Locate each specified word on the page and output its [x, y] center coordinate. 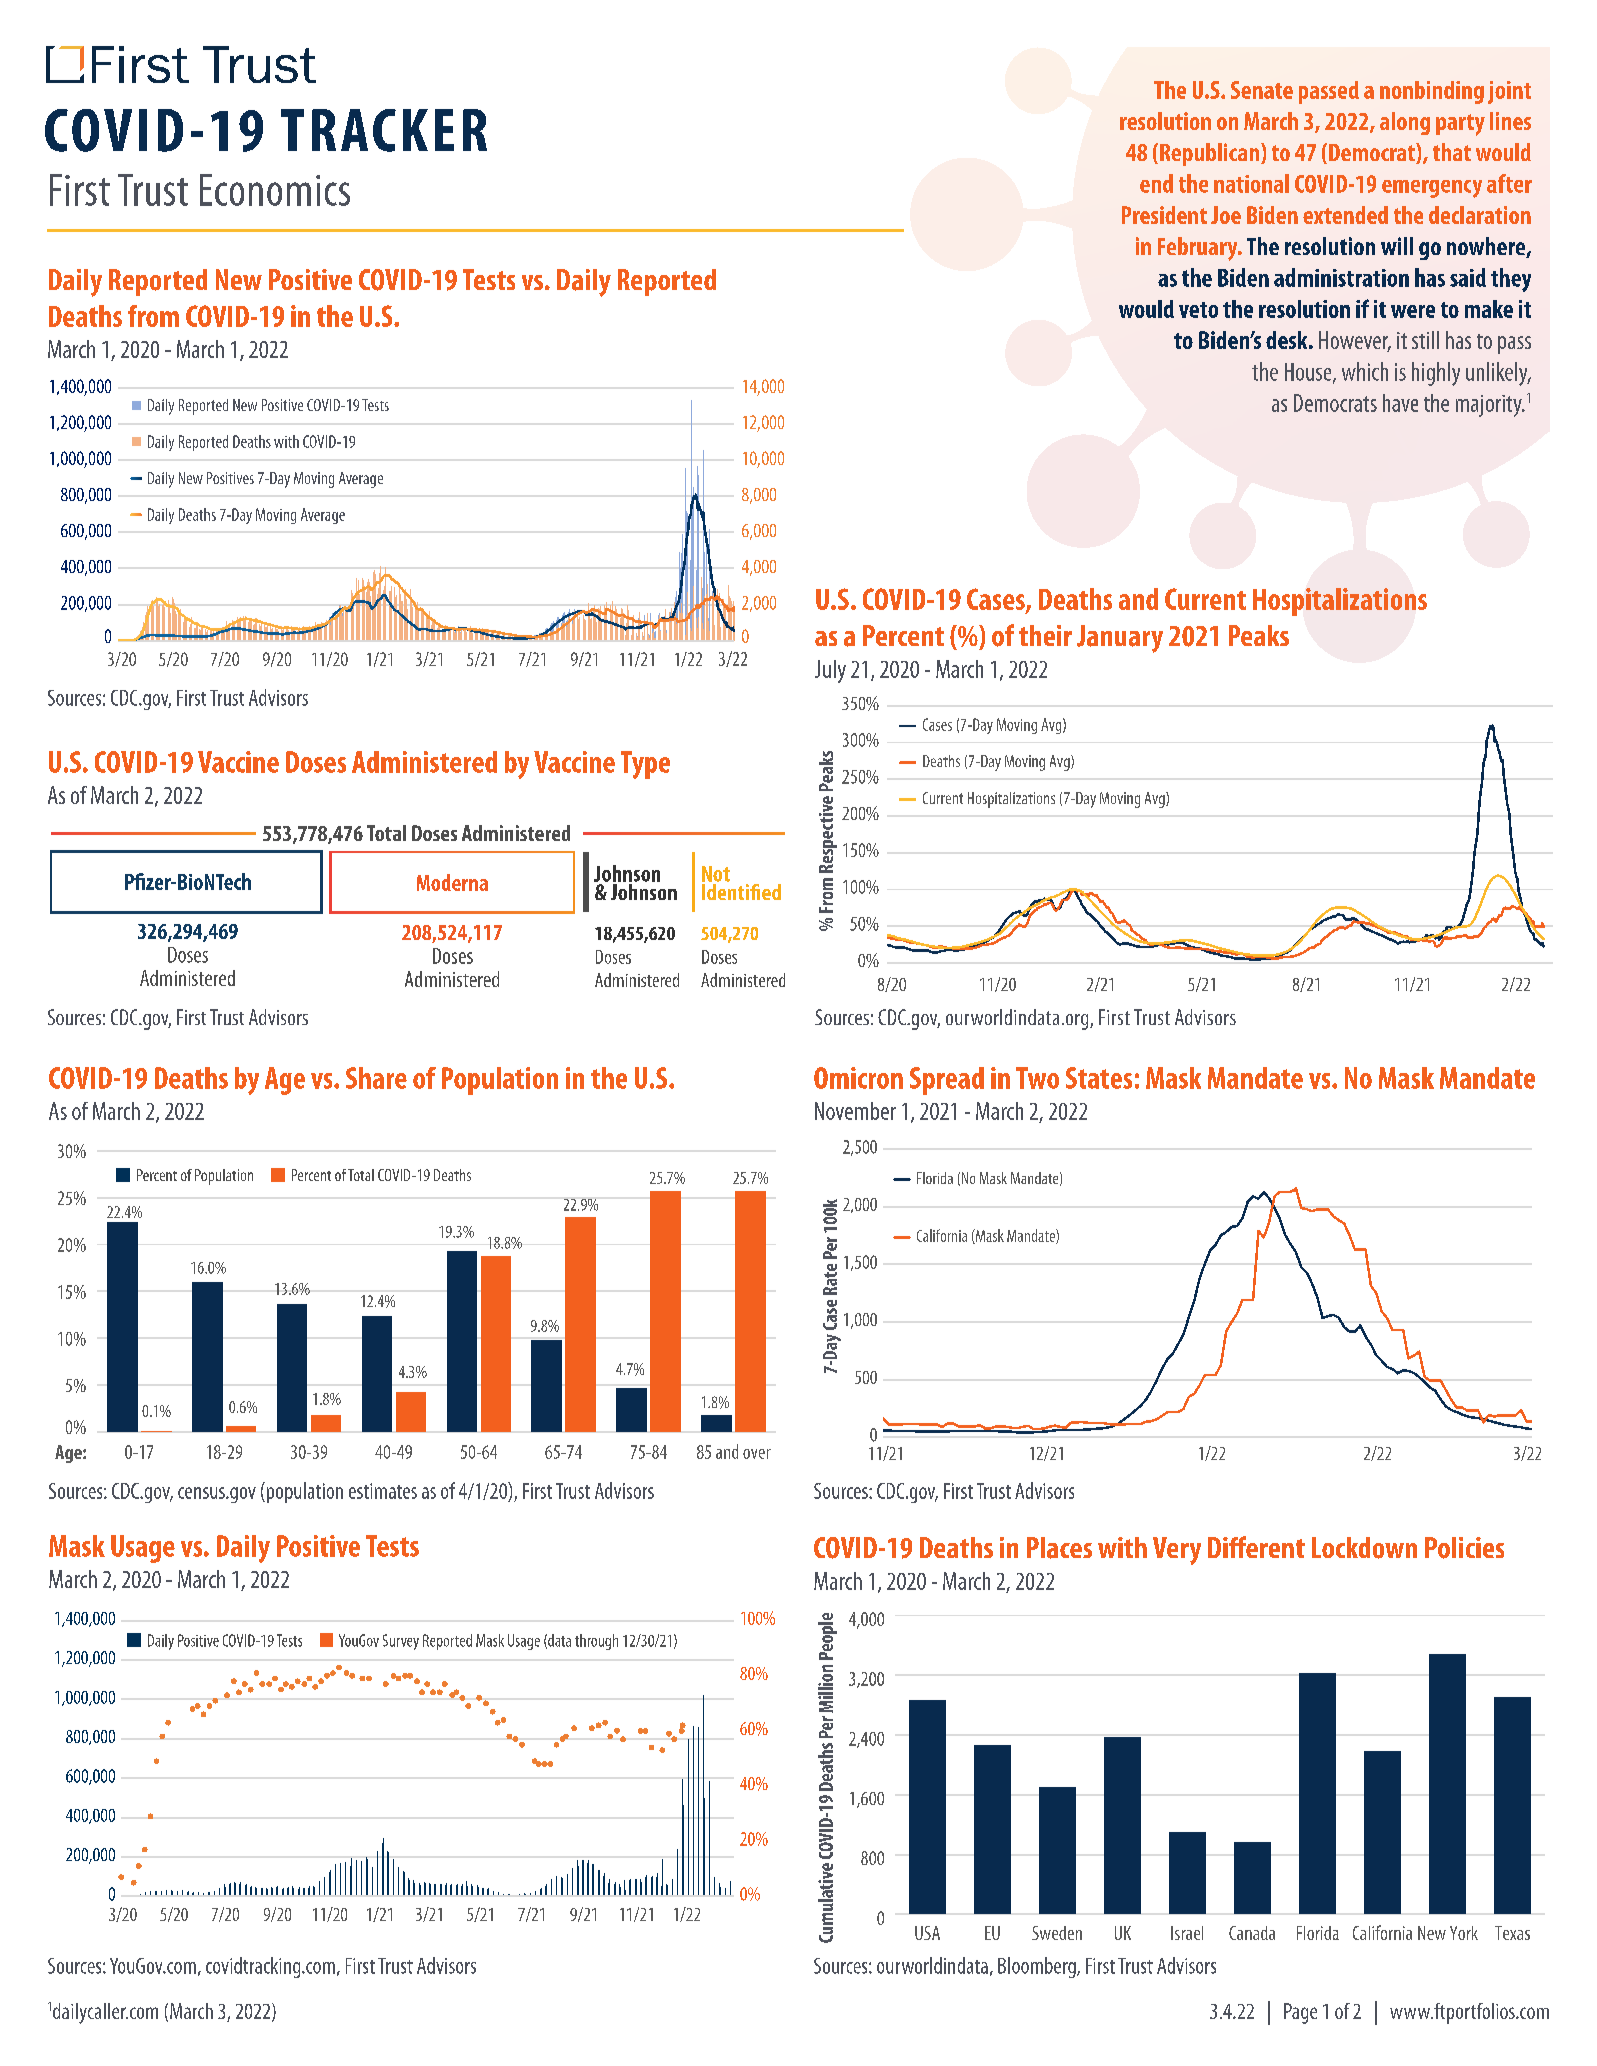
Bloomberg [1038, 1967]
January [1120, 639]
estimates [383, 1491]
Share [376, 1078]
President [1164, 215]
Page [1300, 2013]
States [1099, 1078]
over [757, 1454]
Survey [401, 1642]
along [1405, 123]
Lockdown [1364, 1548]
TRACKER [384, 130]
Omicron [858, 1078]
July [830, 671]
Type [645, 765]
